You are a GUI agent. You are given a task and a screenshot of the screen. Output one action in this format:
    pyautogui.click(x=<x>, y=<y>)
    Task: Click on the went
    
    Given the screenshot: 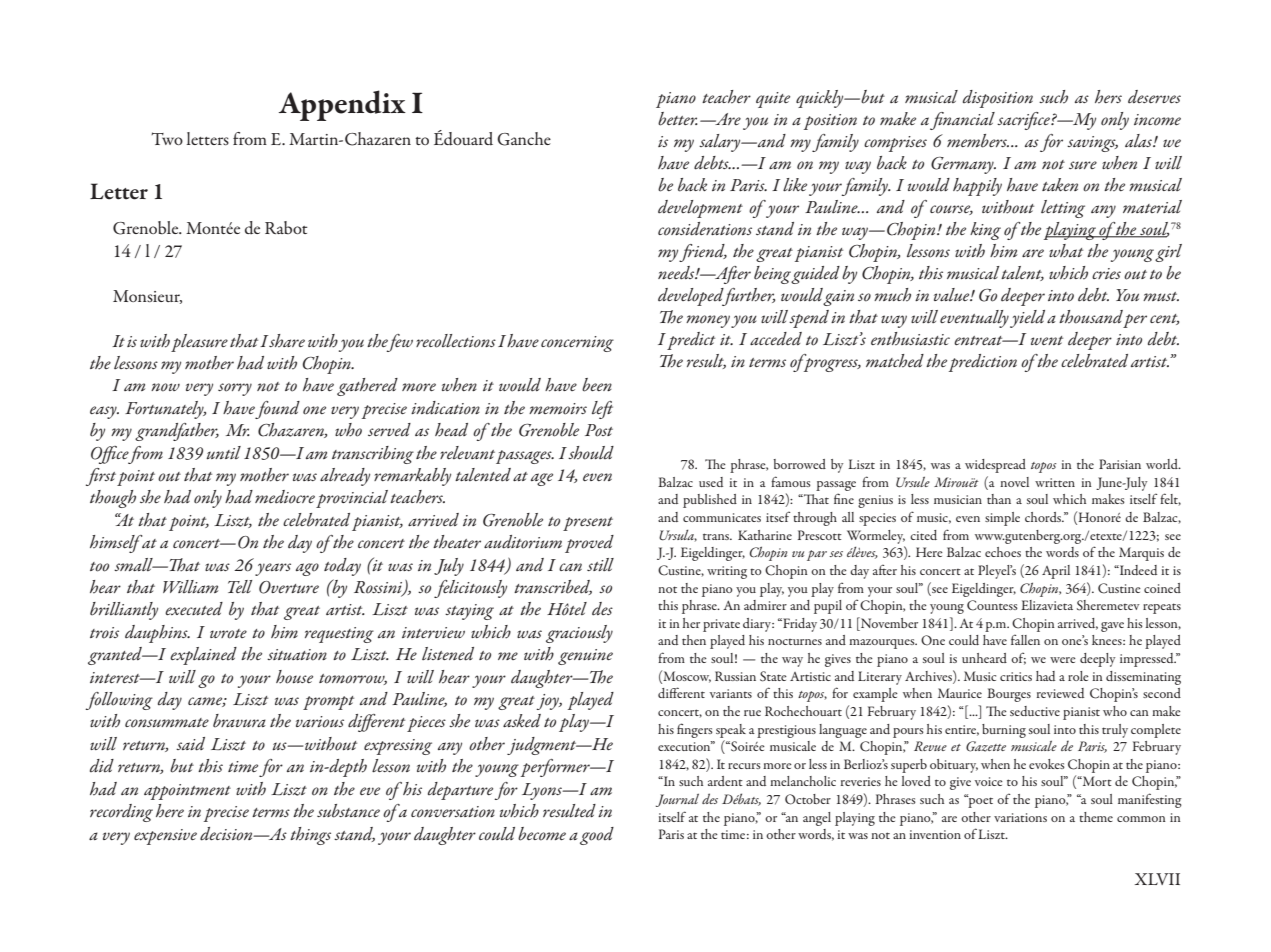 What is the action you would take?
    pyautogui.click(x=1047, y=340)
